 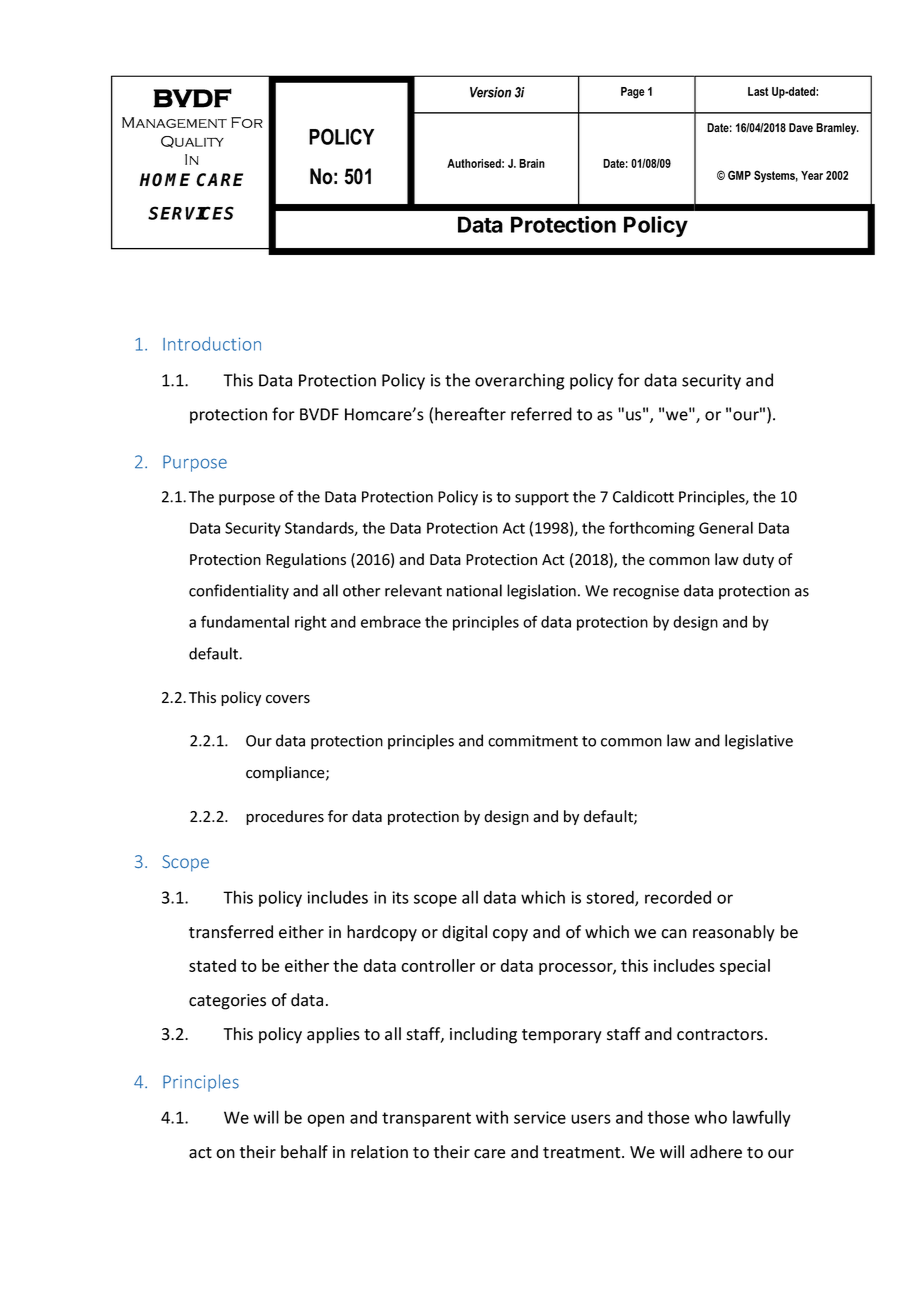 I want to click on fundamental, so click(x=245, y=621).
